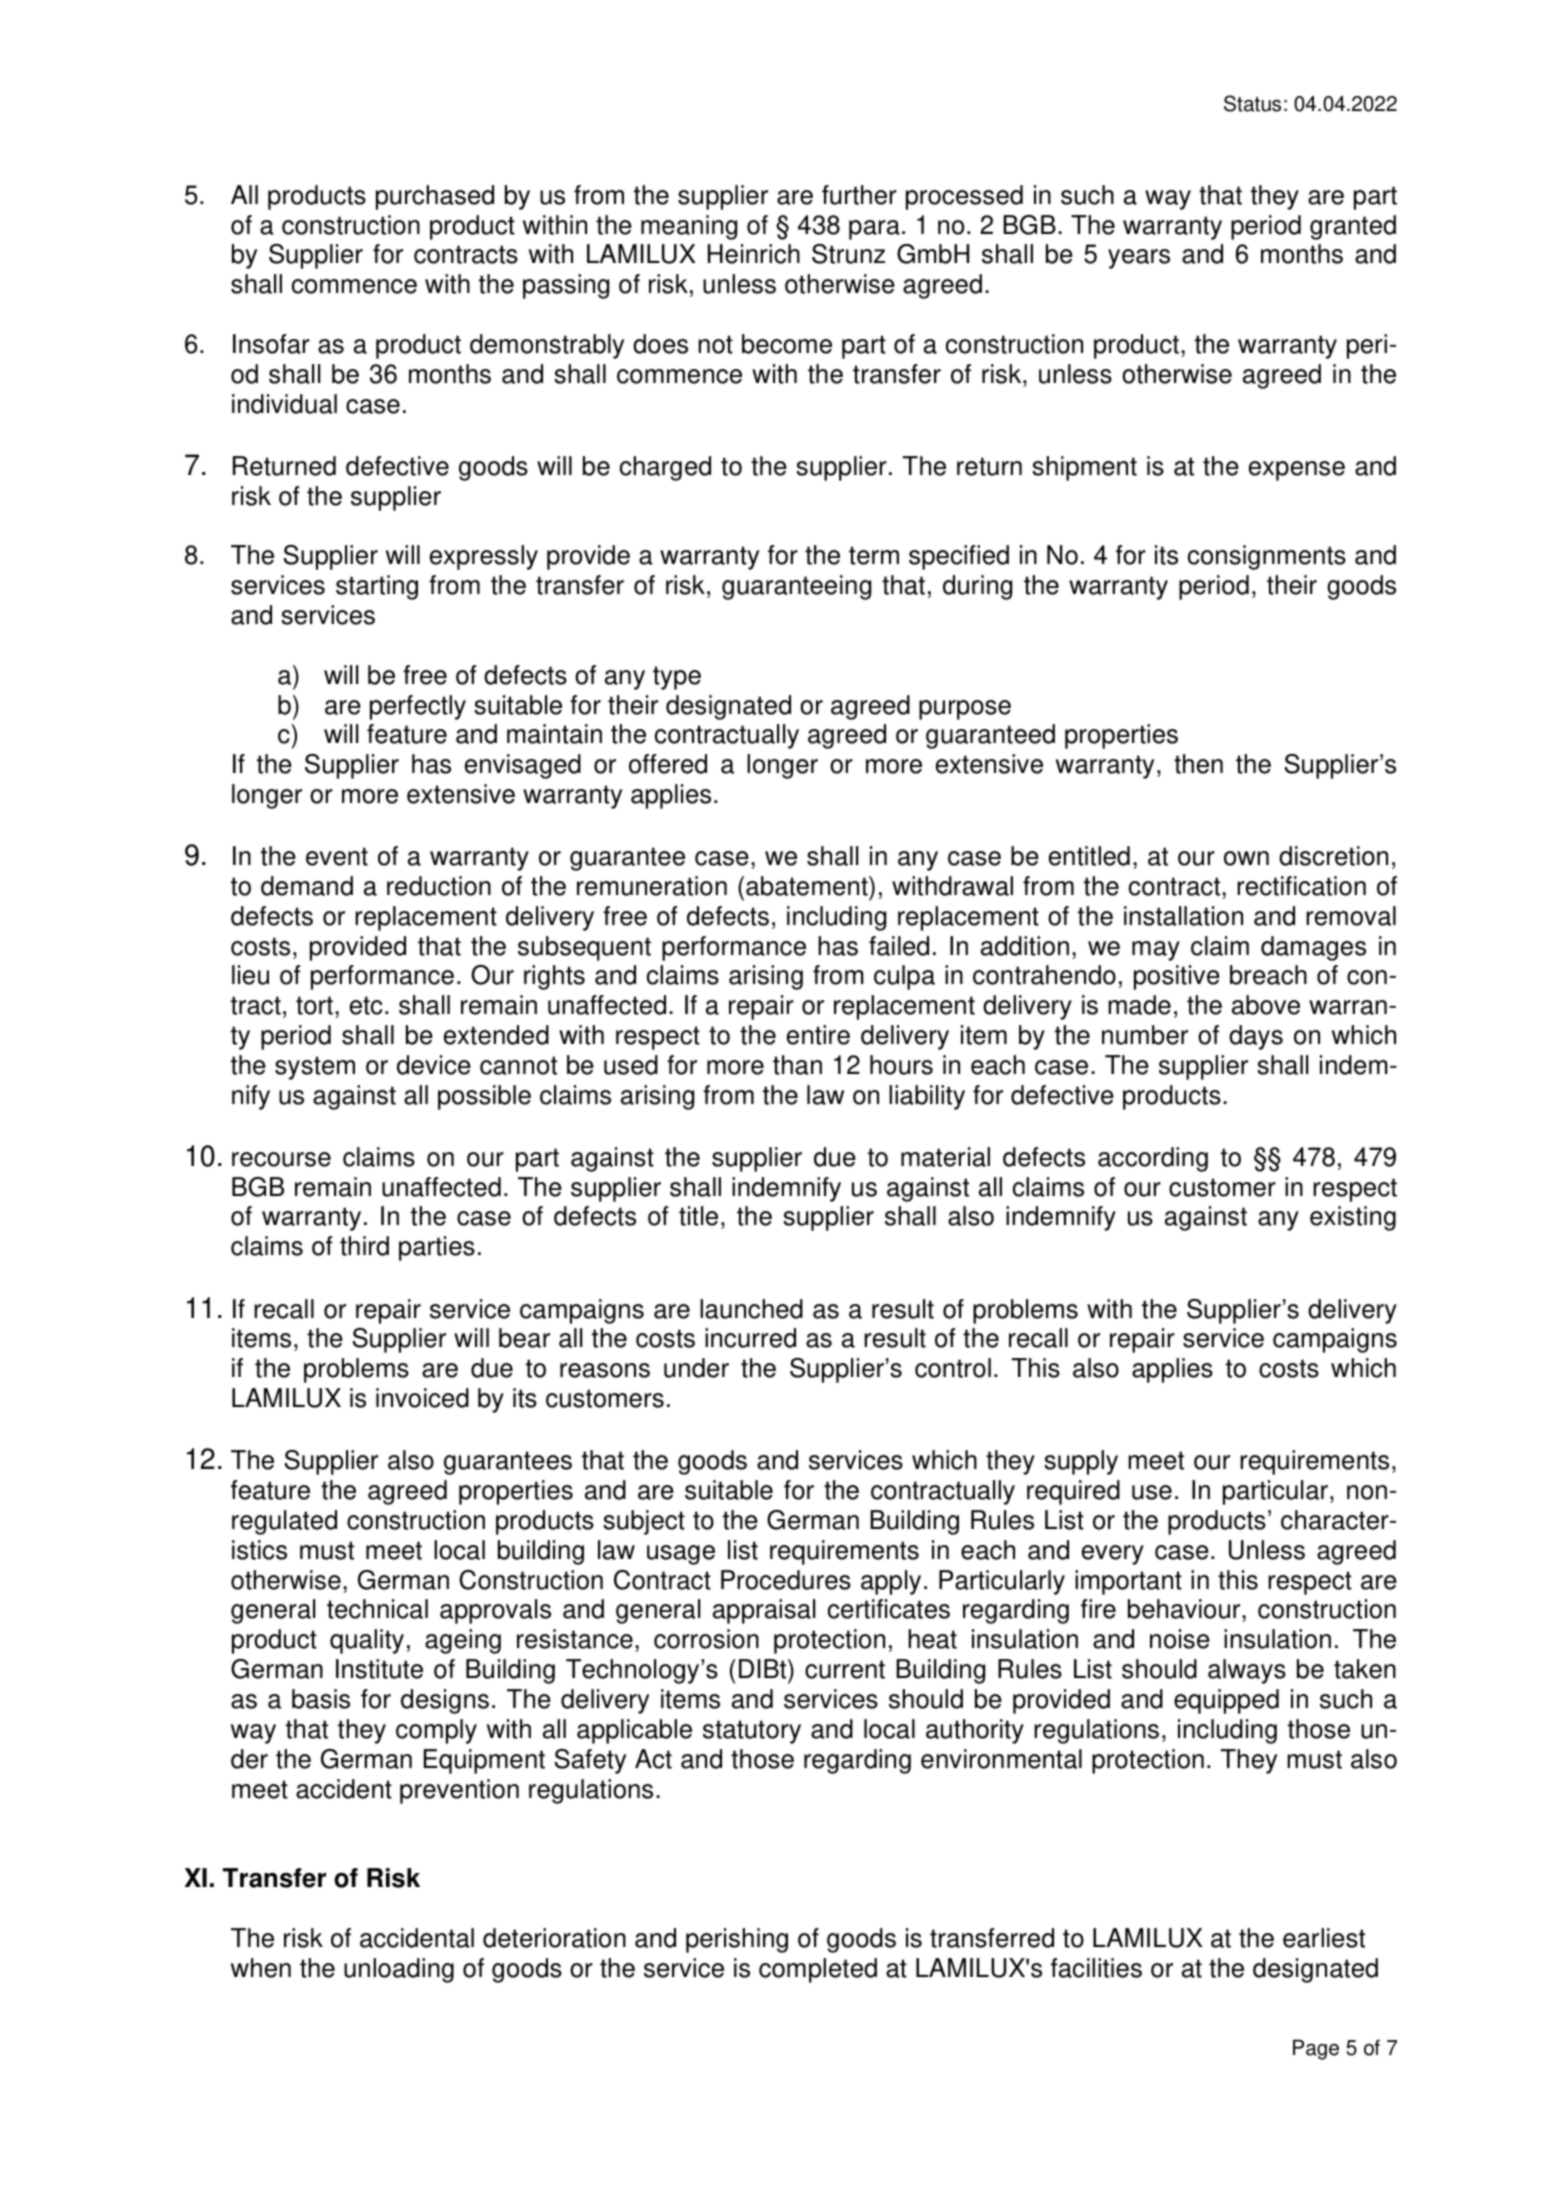 Image resolution: width=1544 pixels, height=2185 pixels. What do you see at coordinates (422, 1398) in the document?
I see `invoiced` at bounding box center [422, 1398].
